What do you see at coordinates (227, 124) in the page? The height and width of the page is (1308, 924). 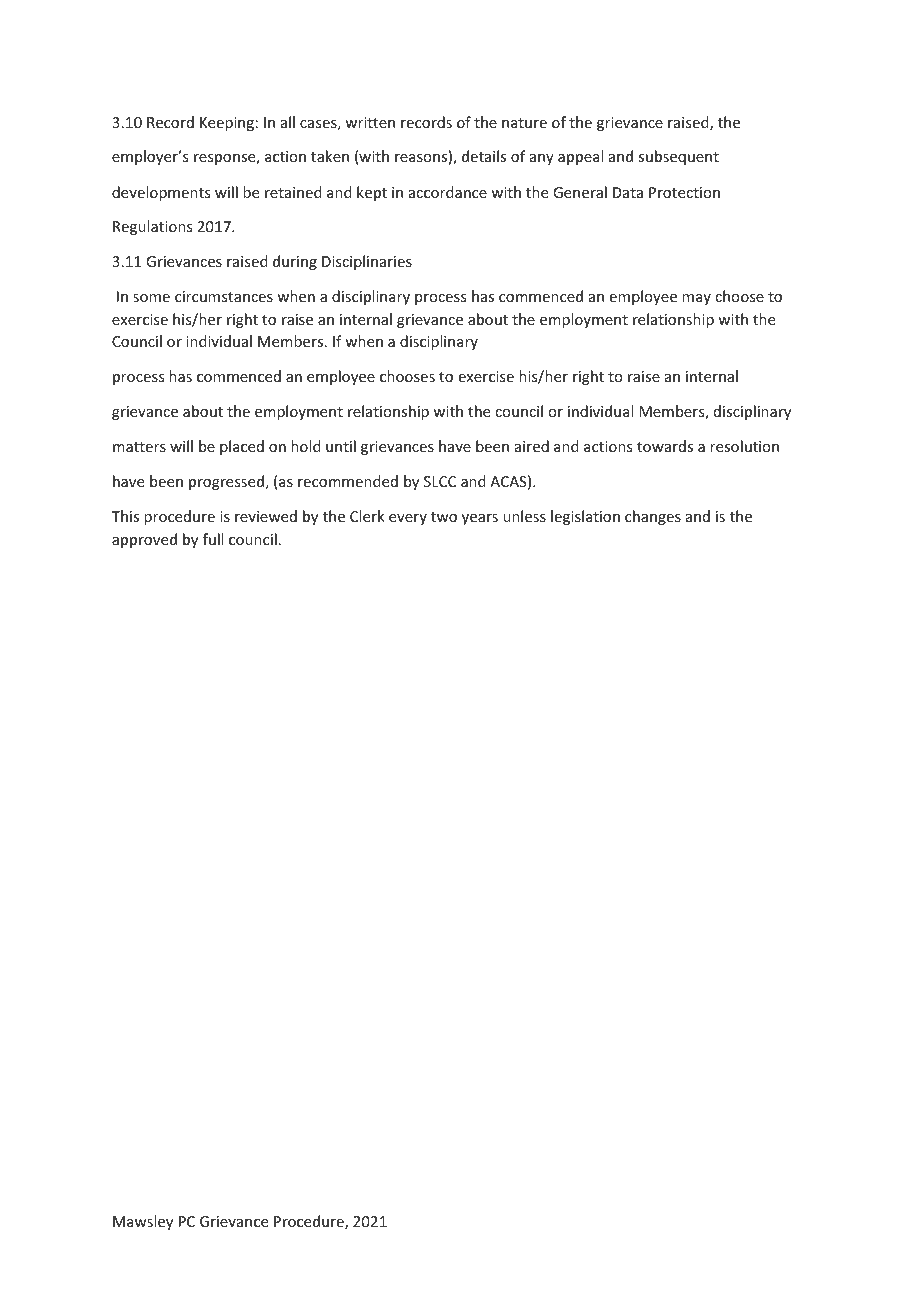 I see `Keeping` at bounding box center [227, 124].
